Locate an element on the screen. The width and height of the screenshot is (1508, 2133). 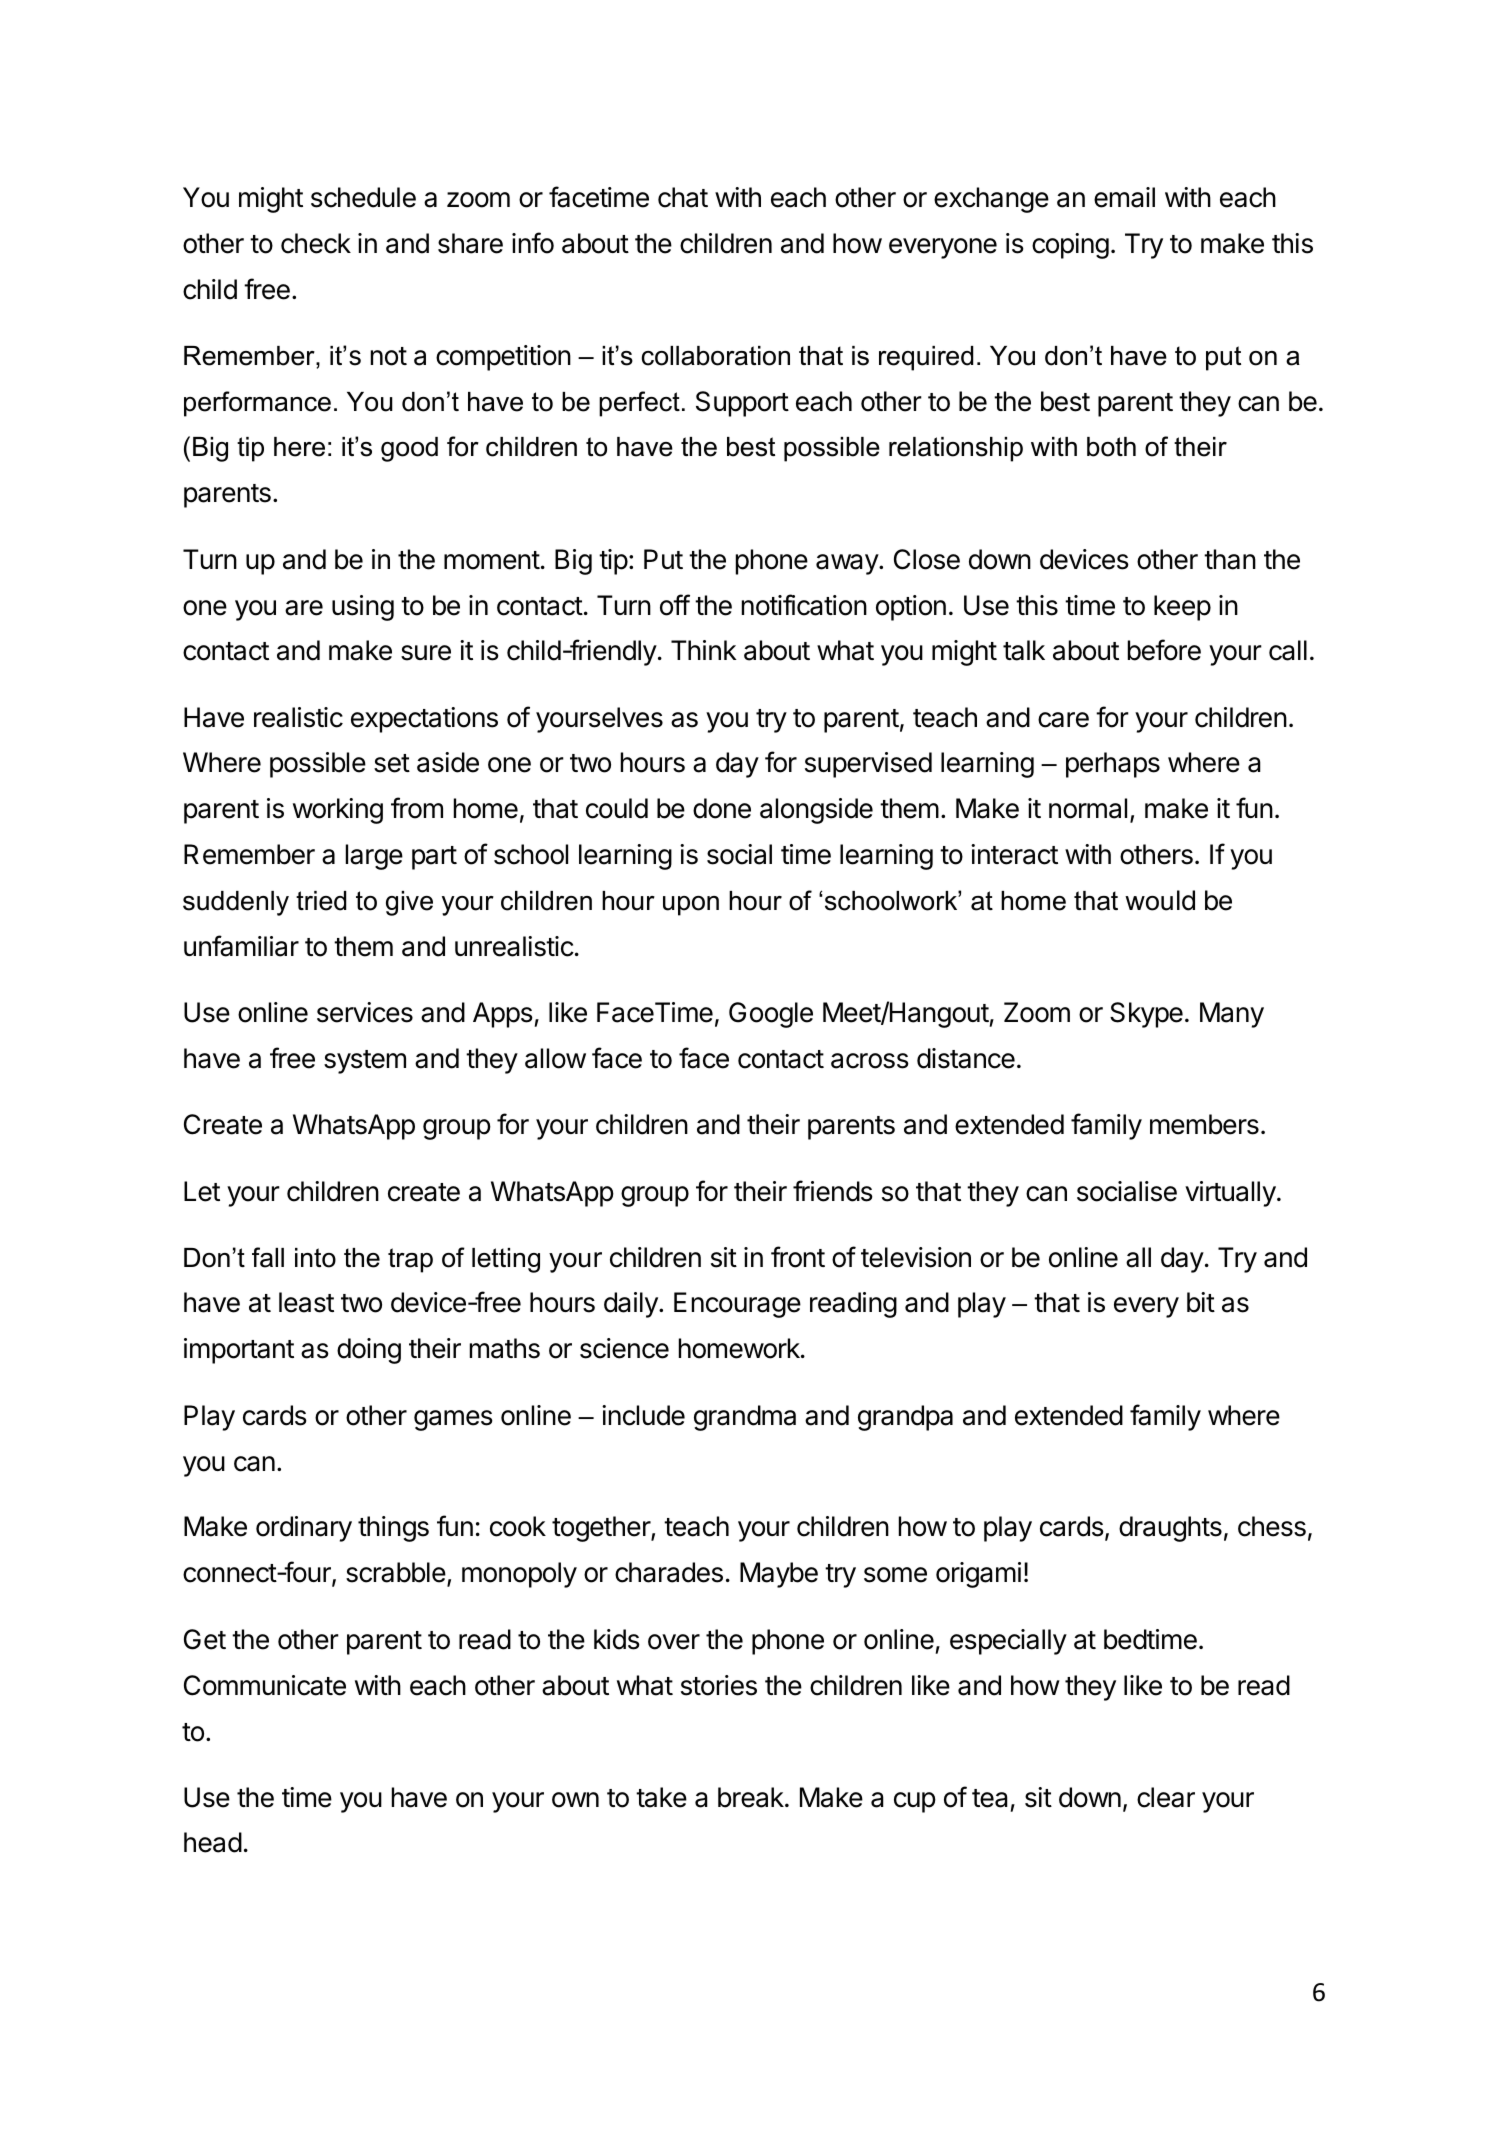
chat is located at coordinates (683, 197).
